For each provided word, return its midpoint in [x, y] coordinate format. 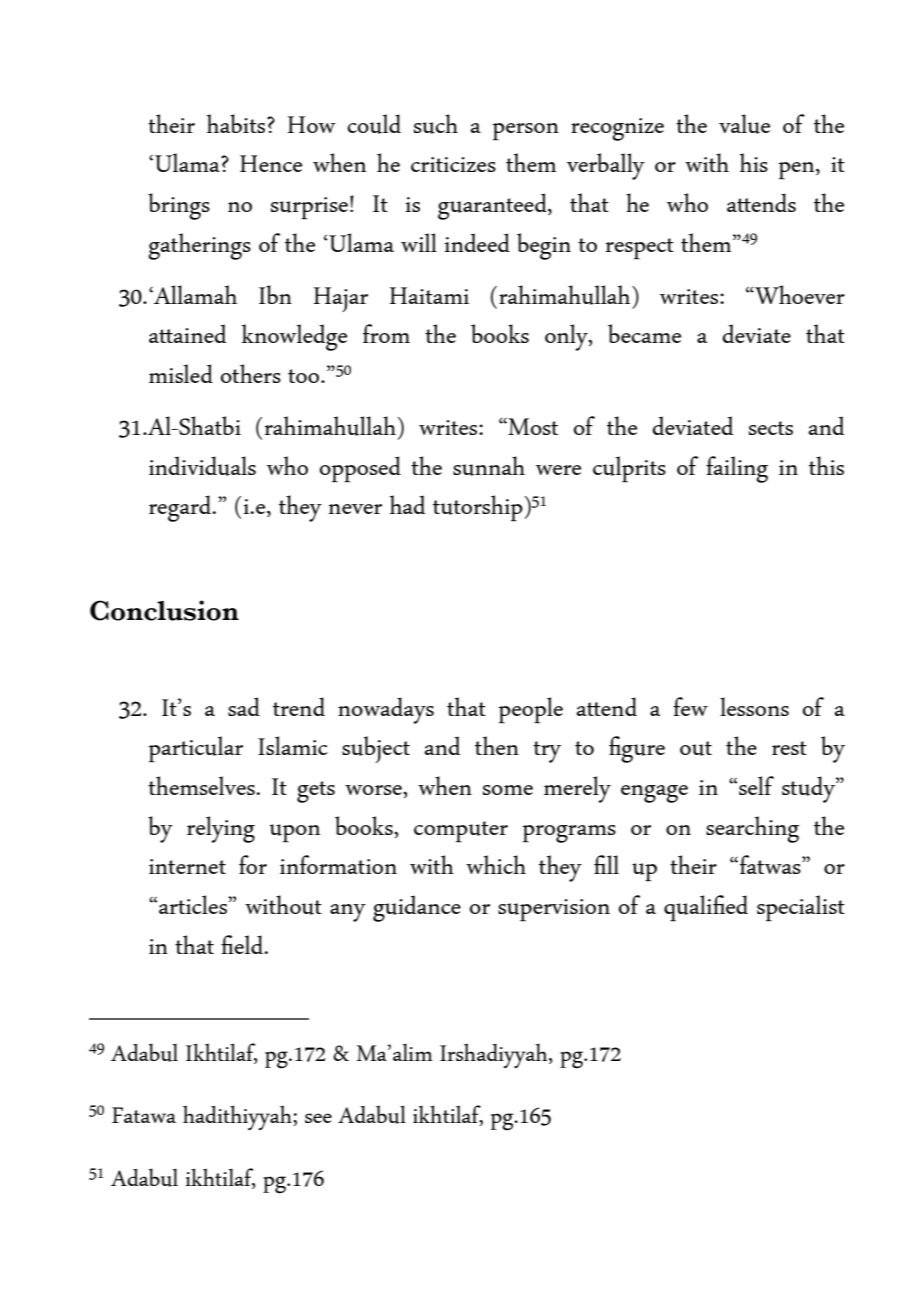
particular [195, 749]
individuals [202, 466]
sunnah [489, 466]
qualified [706, 908]
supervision [554, 910]
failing [737, 469]
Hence [271, 163]
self [756, 785]
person [525, 131]
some [508, 790]
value [744, 124]
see [318, 1118]
